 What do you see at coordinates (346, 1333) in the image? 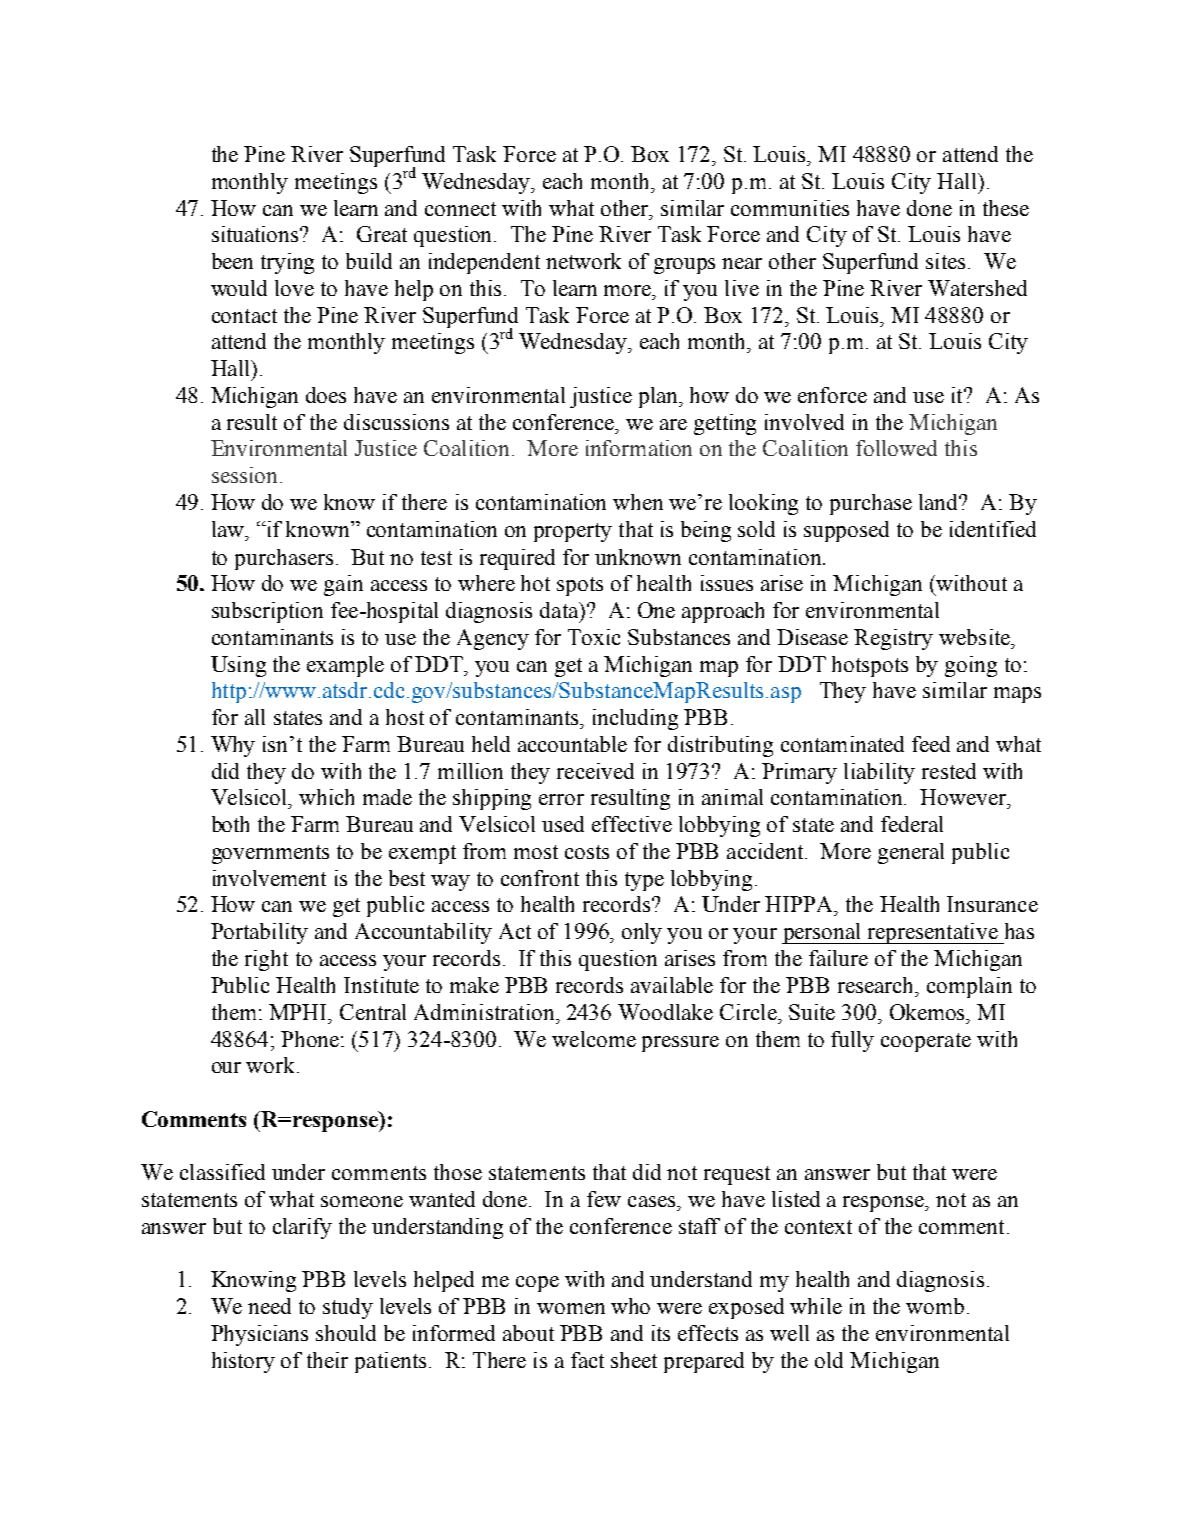
I see `should` at bounding box center [346, 1333].
